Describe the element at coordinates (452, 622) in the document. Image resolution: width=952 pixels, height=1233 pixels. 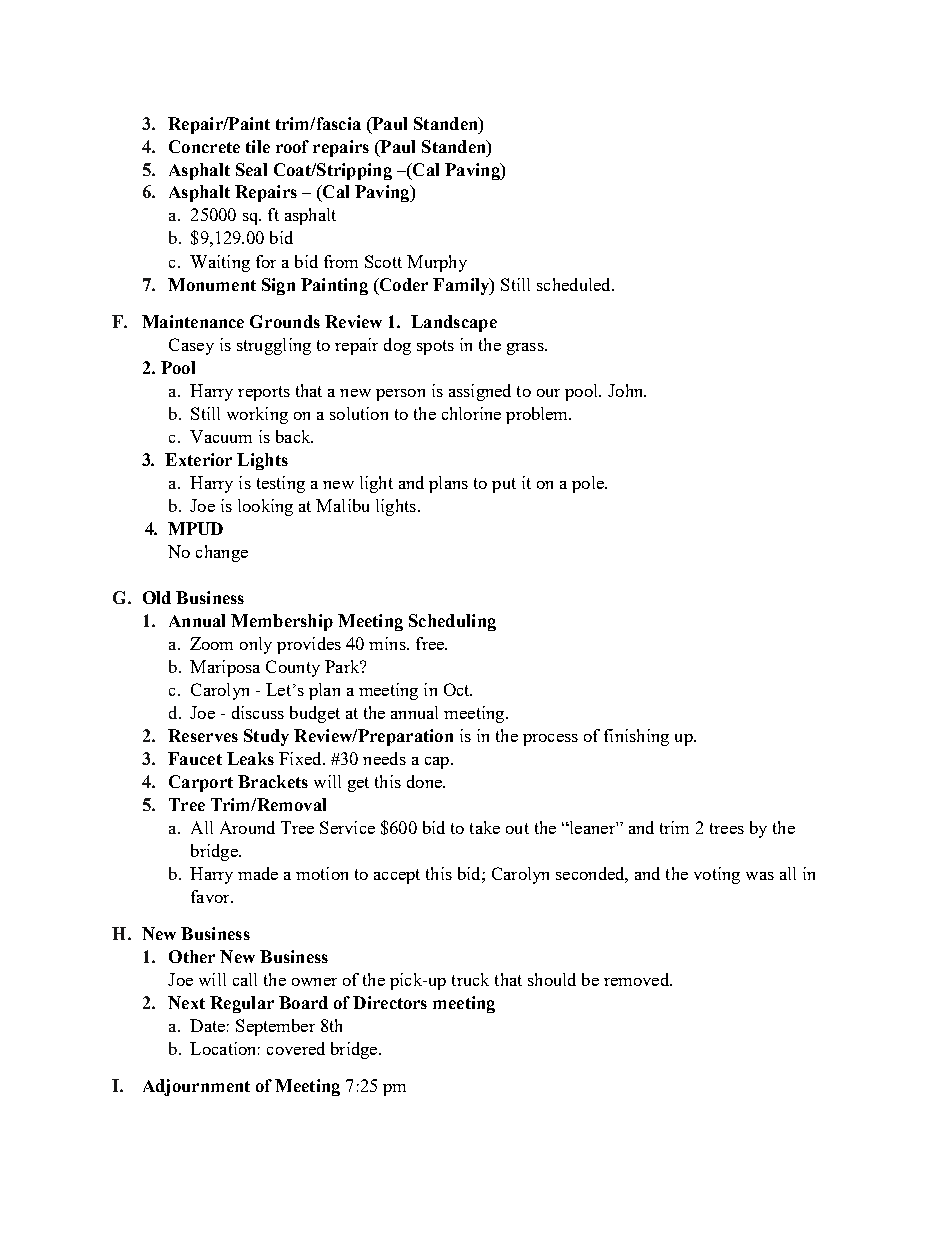
I see `Scheduling` at that location.
